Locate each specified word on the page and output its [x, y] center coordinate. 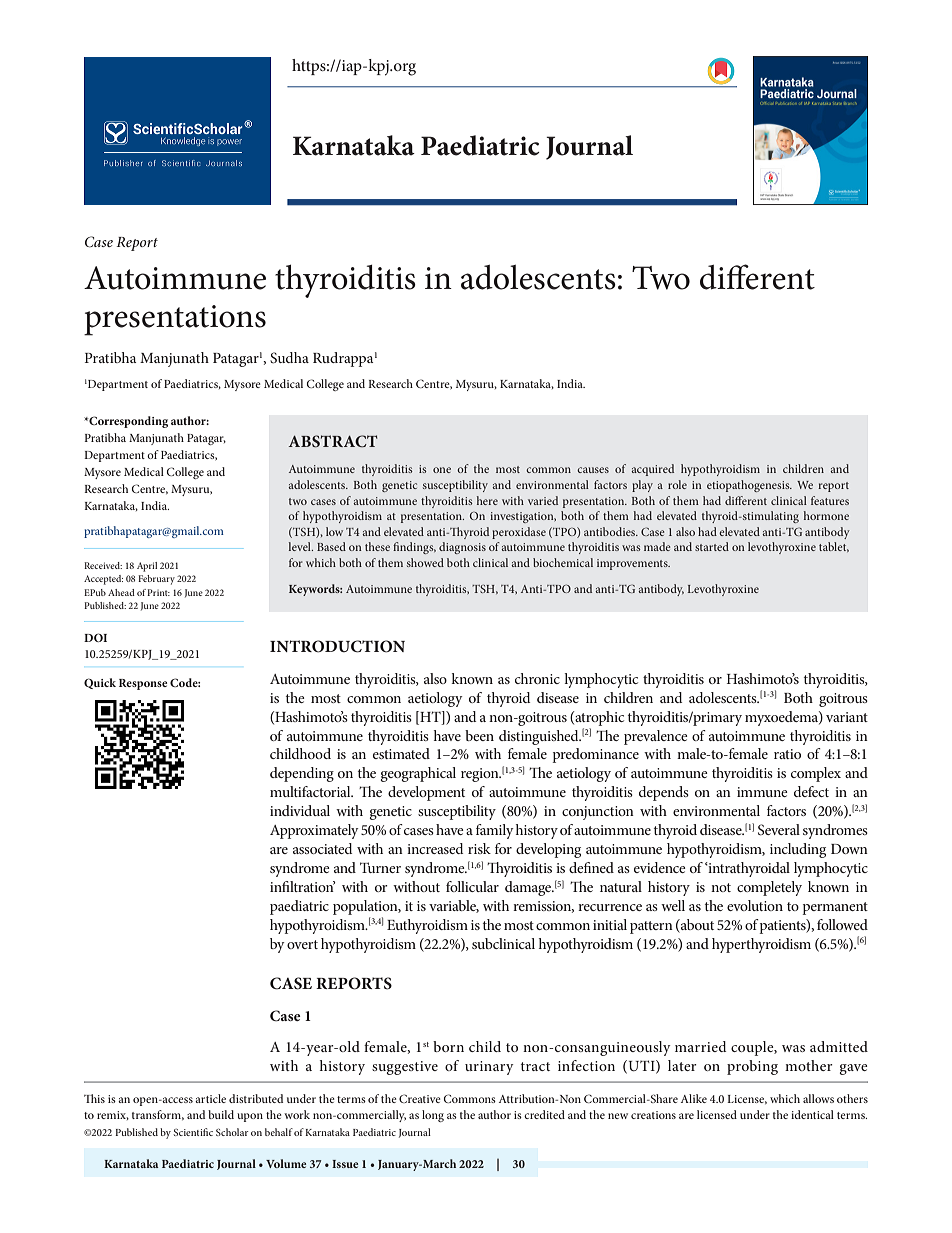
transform [158, 1115]
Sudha [289, 357]
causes [593, 470]
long [433, 1116]
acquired [653, 470]
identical [812, 1114]
